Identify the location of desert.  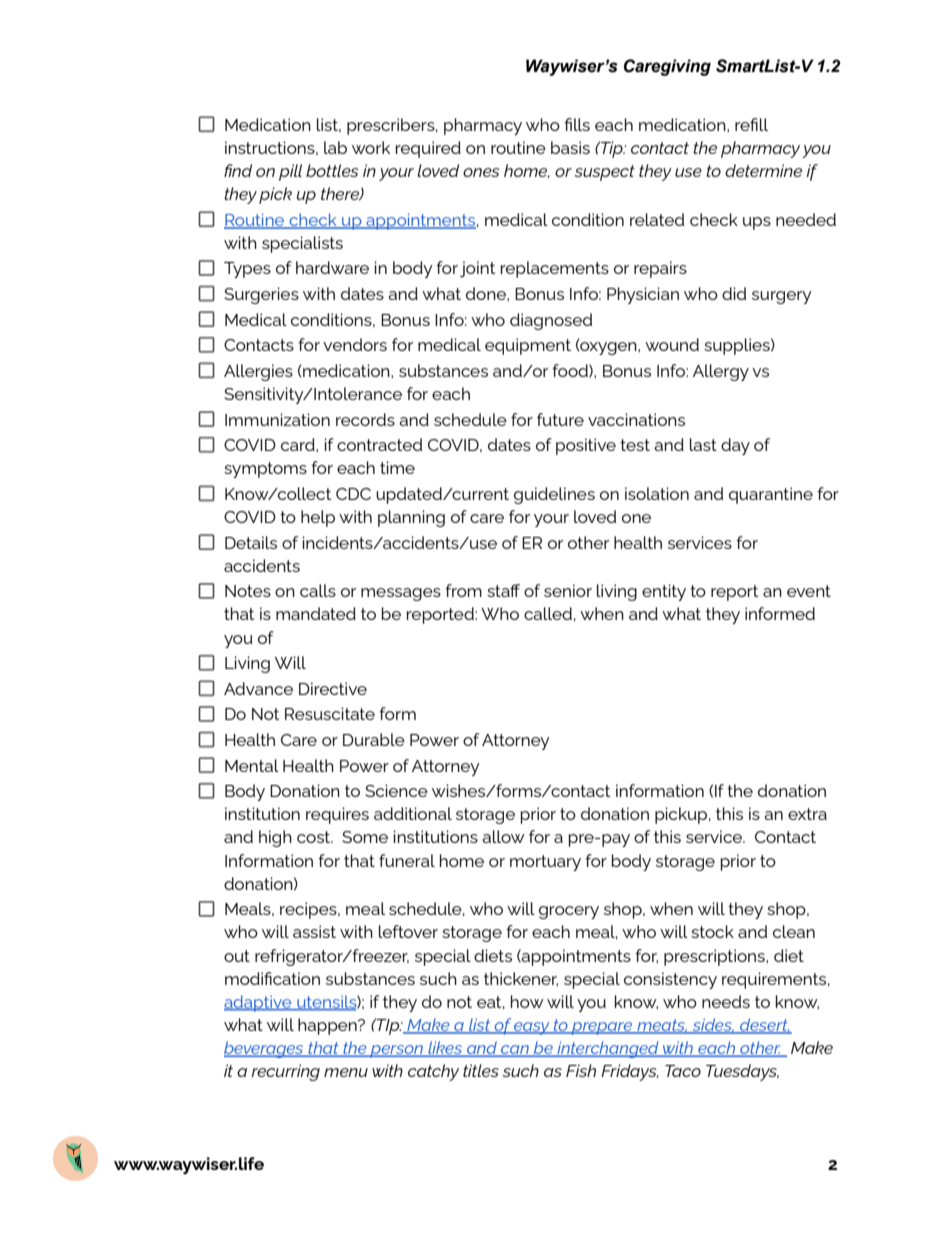
(764, 1026).
